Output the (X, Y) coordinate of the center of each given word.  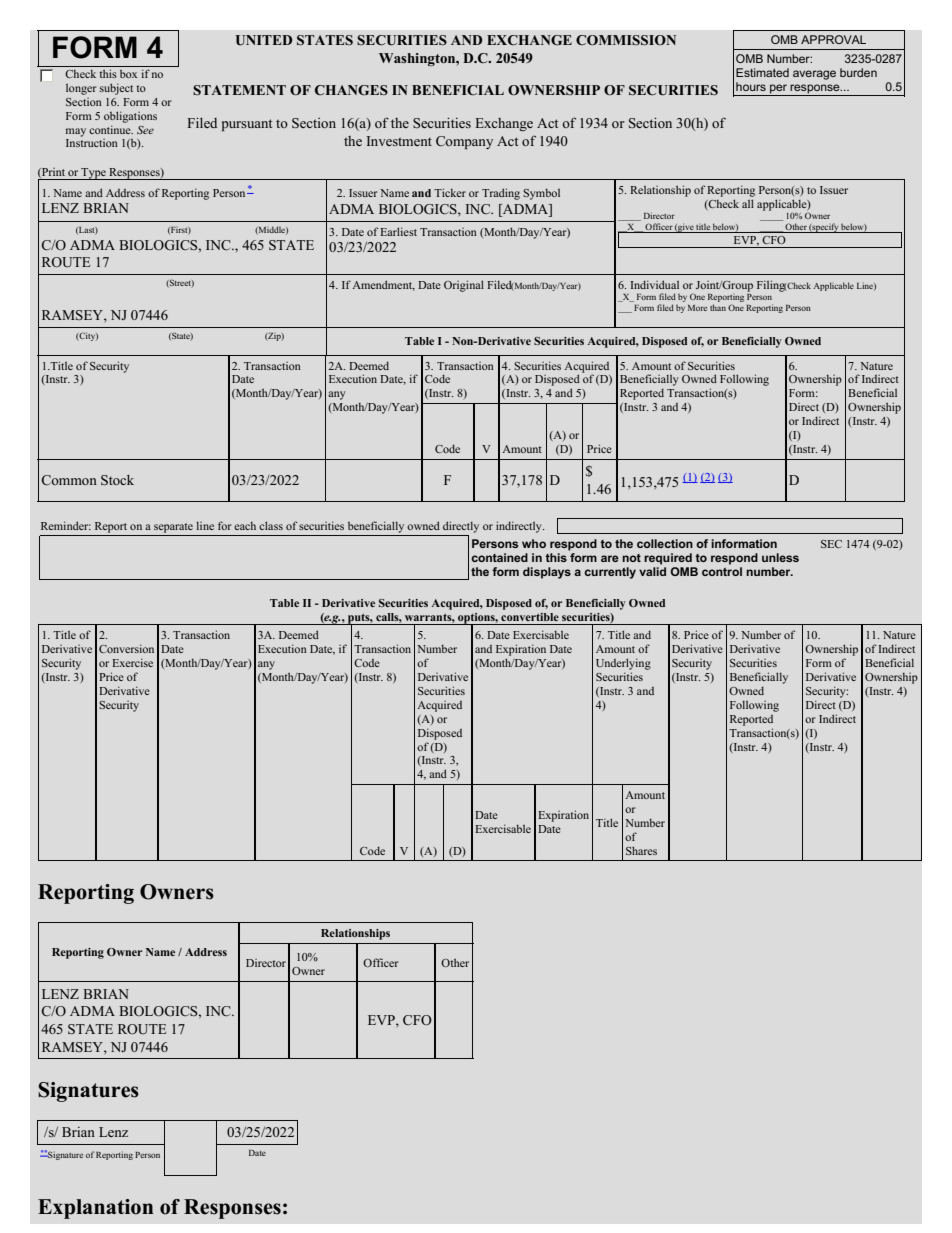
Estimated (762, 72)
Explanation (95, 1209)
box (128, 74)
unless (780, 557)
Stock (117, 480)
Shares (641, 850)
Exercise (132, 662)
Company (464, 142)
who (534, 543)
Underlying (623, 664)
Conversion (126, 648)
